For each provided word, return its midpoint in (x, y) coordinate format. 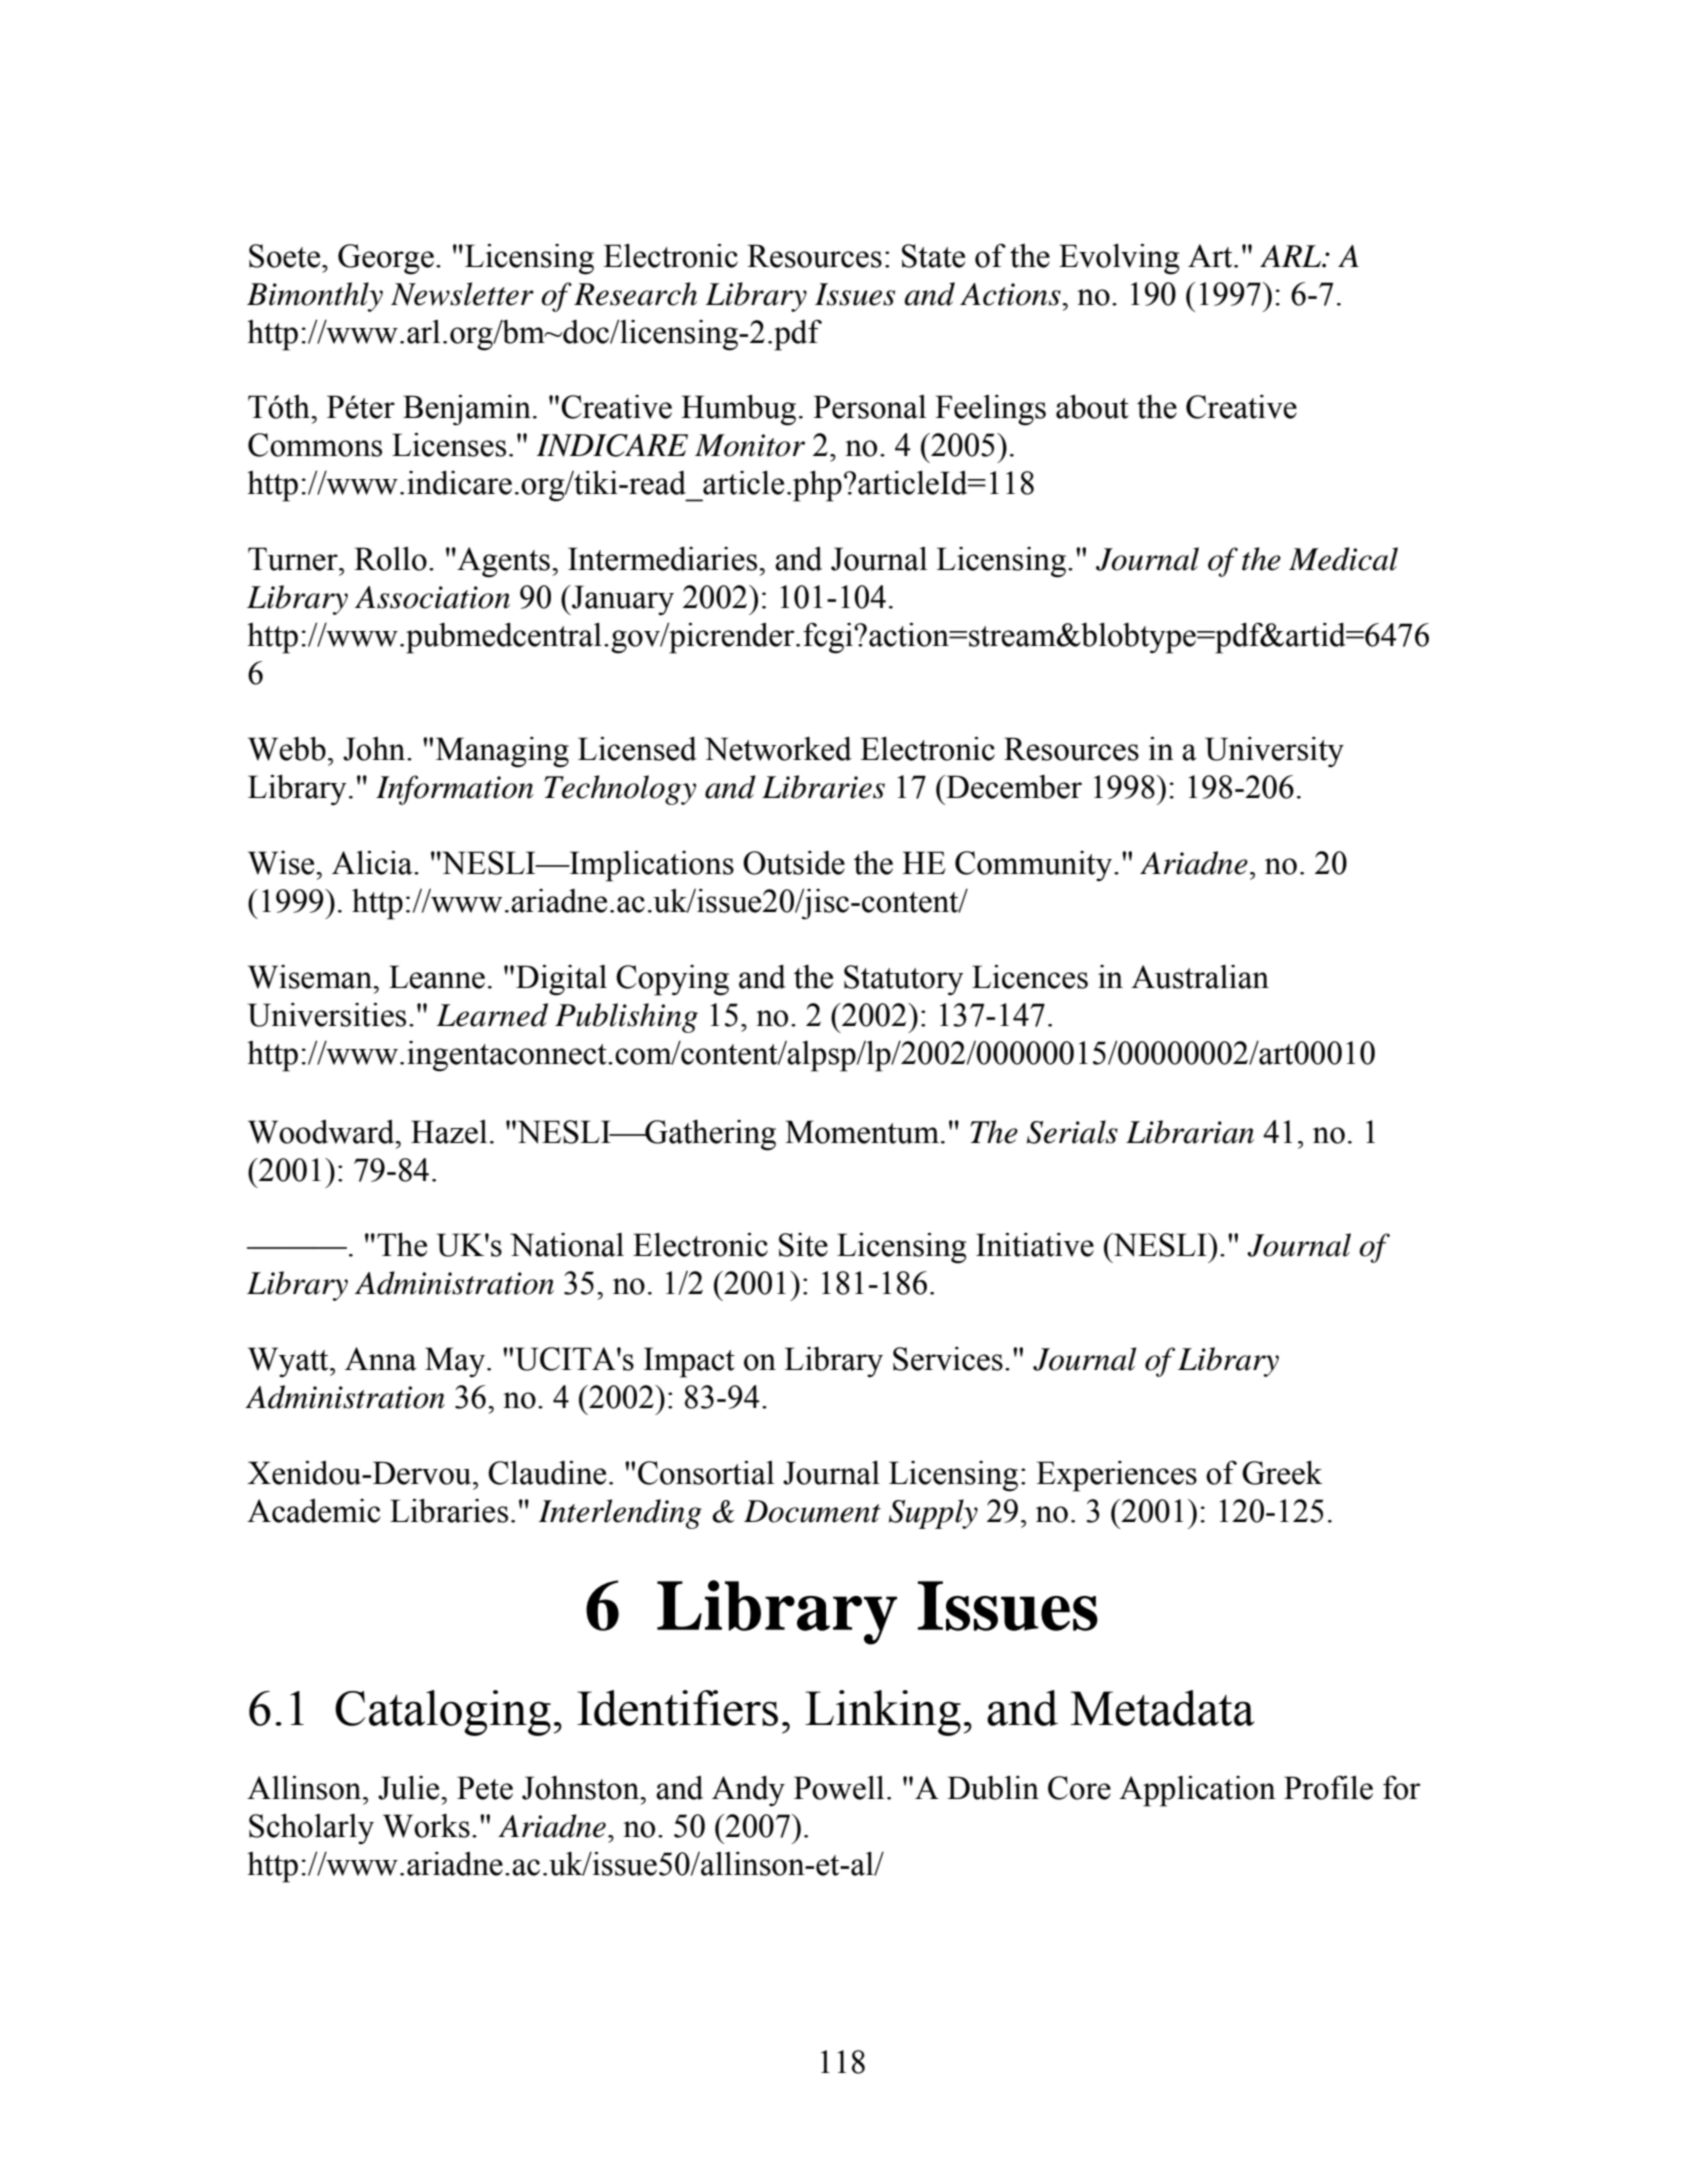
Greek (1282, 1473)
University (1274, 752)
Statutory (904, 980)
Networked (778, 749)
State (933, 256)
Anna (380, 1359)
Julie (410, 1788)
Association (432, 597)
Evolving (1119, 259)
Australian (1200, 977)
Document (812, 1511)
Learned (492, 1015)
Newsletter (462, 294)
